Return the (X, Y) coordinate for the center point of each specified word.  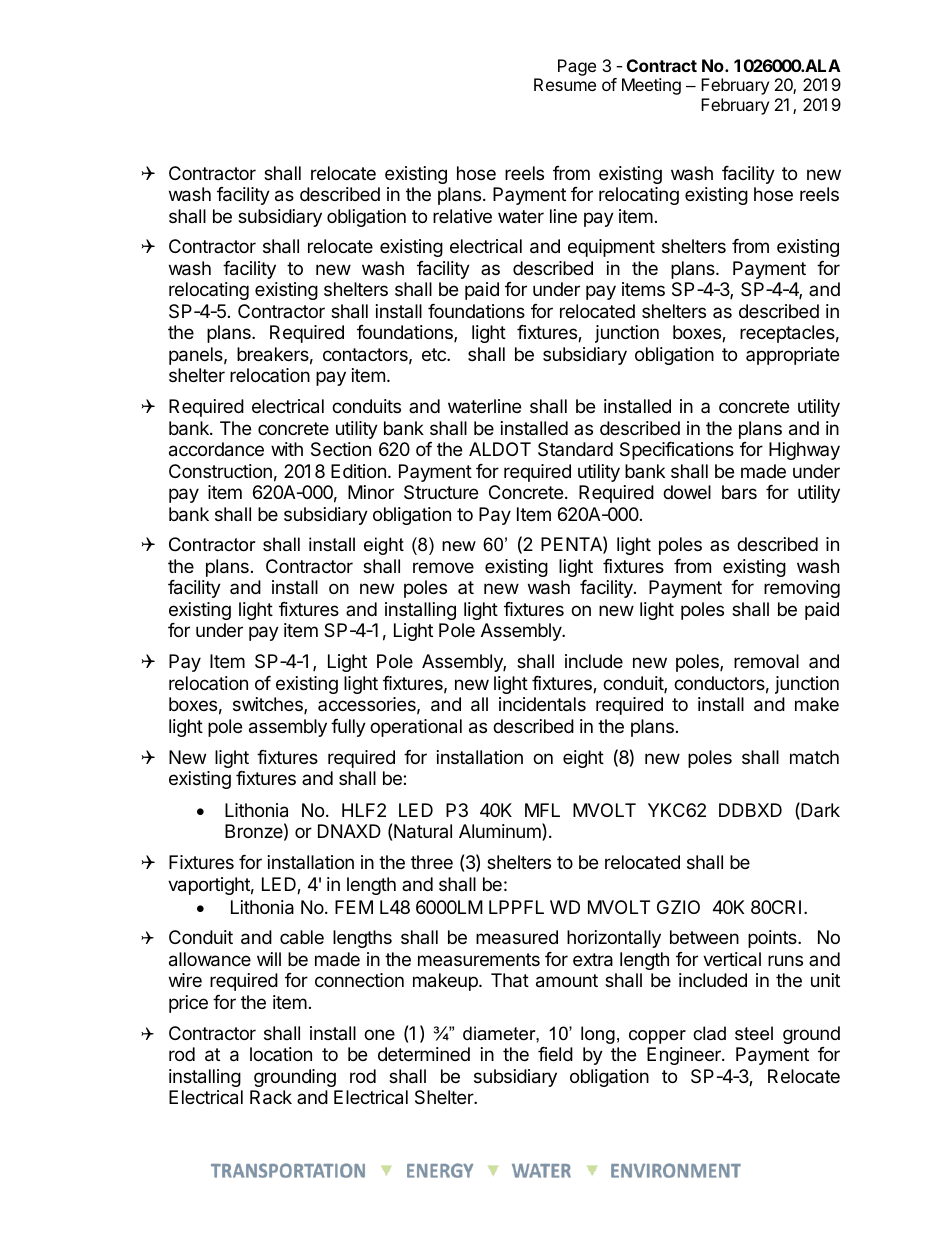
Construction (220, 471)
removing (802, 589)
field (555, 1054)
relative (462, 216)
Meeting (651, 86)
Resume (565, 84)
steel (754, 1033)
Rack (271, 1097)
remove (443, 567)
